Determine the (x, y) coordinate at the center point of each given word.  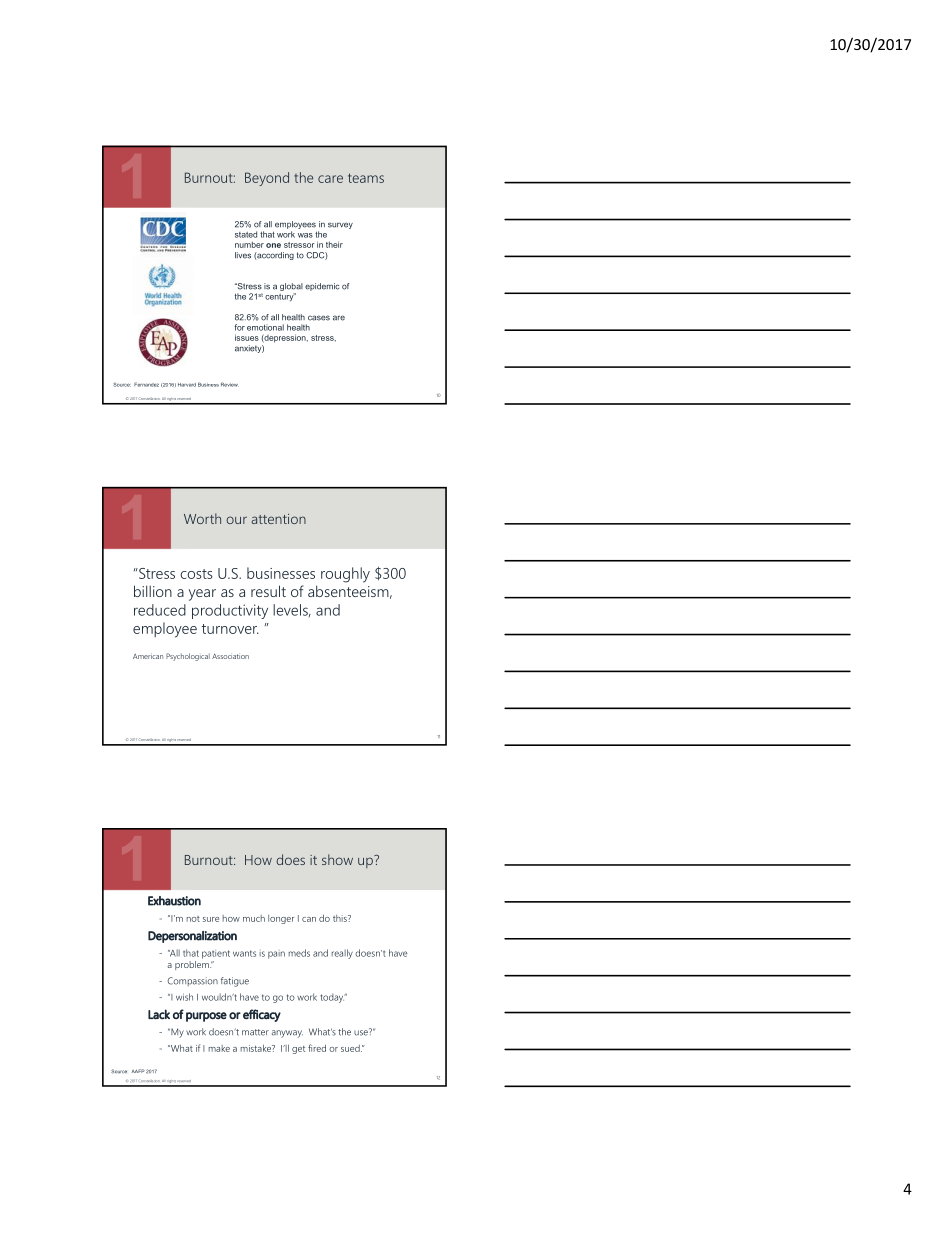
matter (255, 1032)
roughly (345, 575)
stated (246, 234)
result (268, 591)
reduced (160, 610)
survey (340, 225)
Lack (159, 1014)
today (333, 998)
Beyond (267, 179)
